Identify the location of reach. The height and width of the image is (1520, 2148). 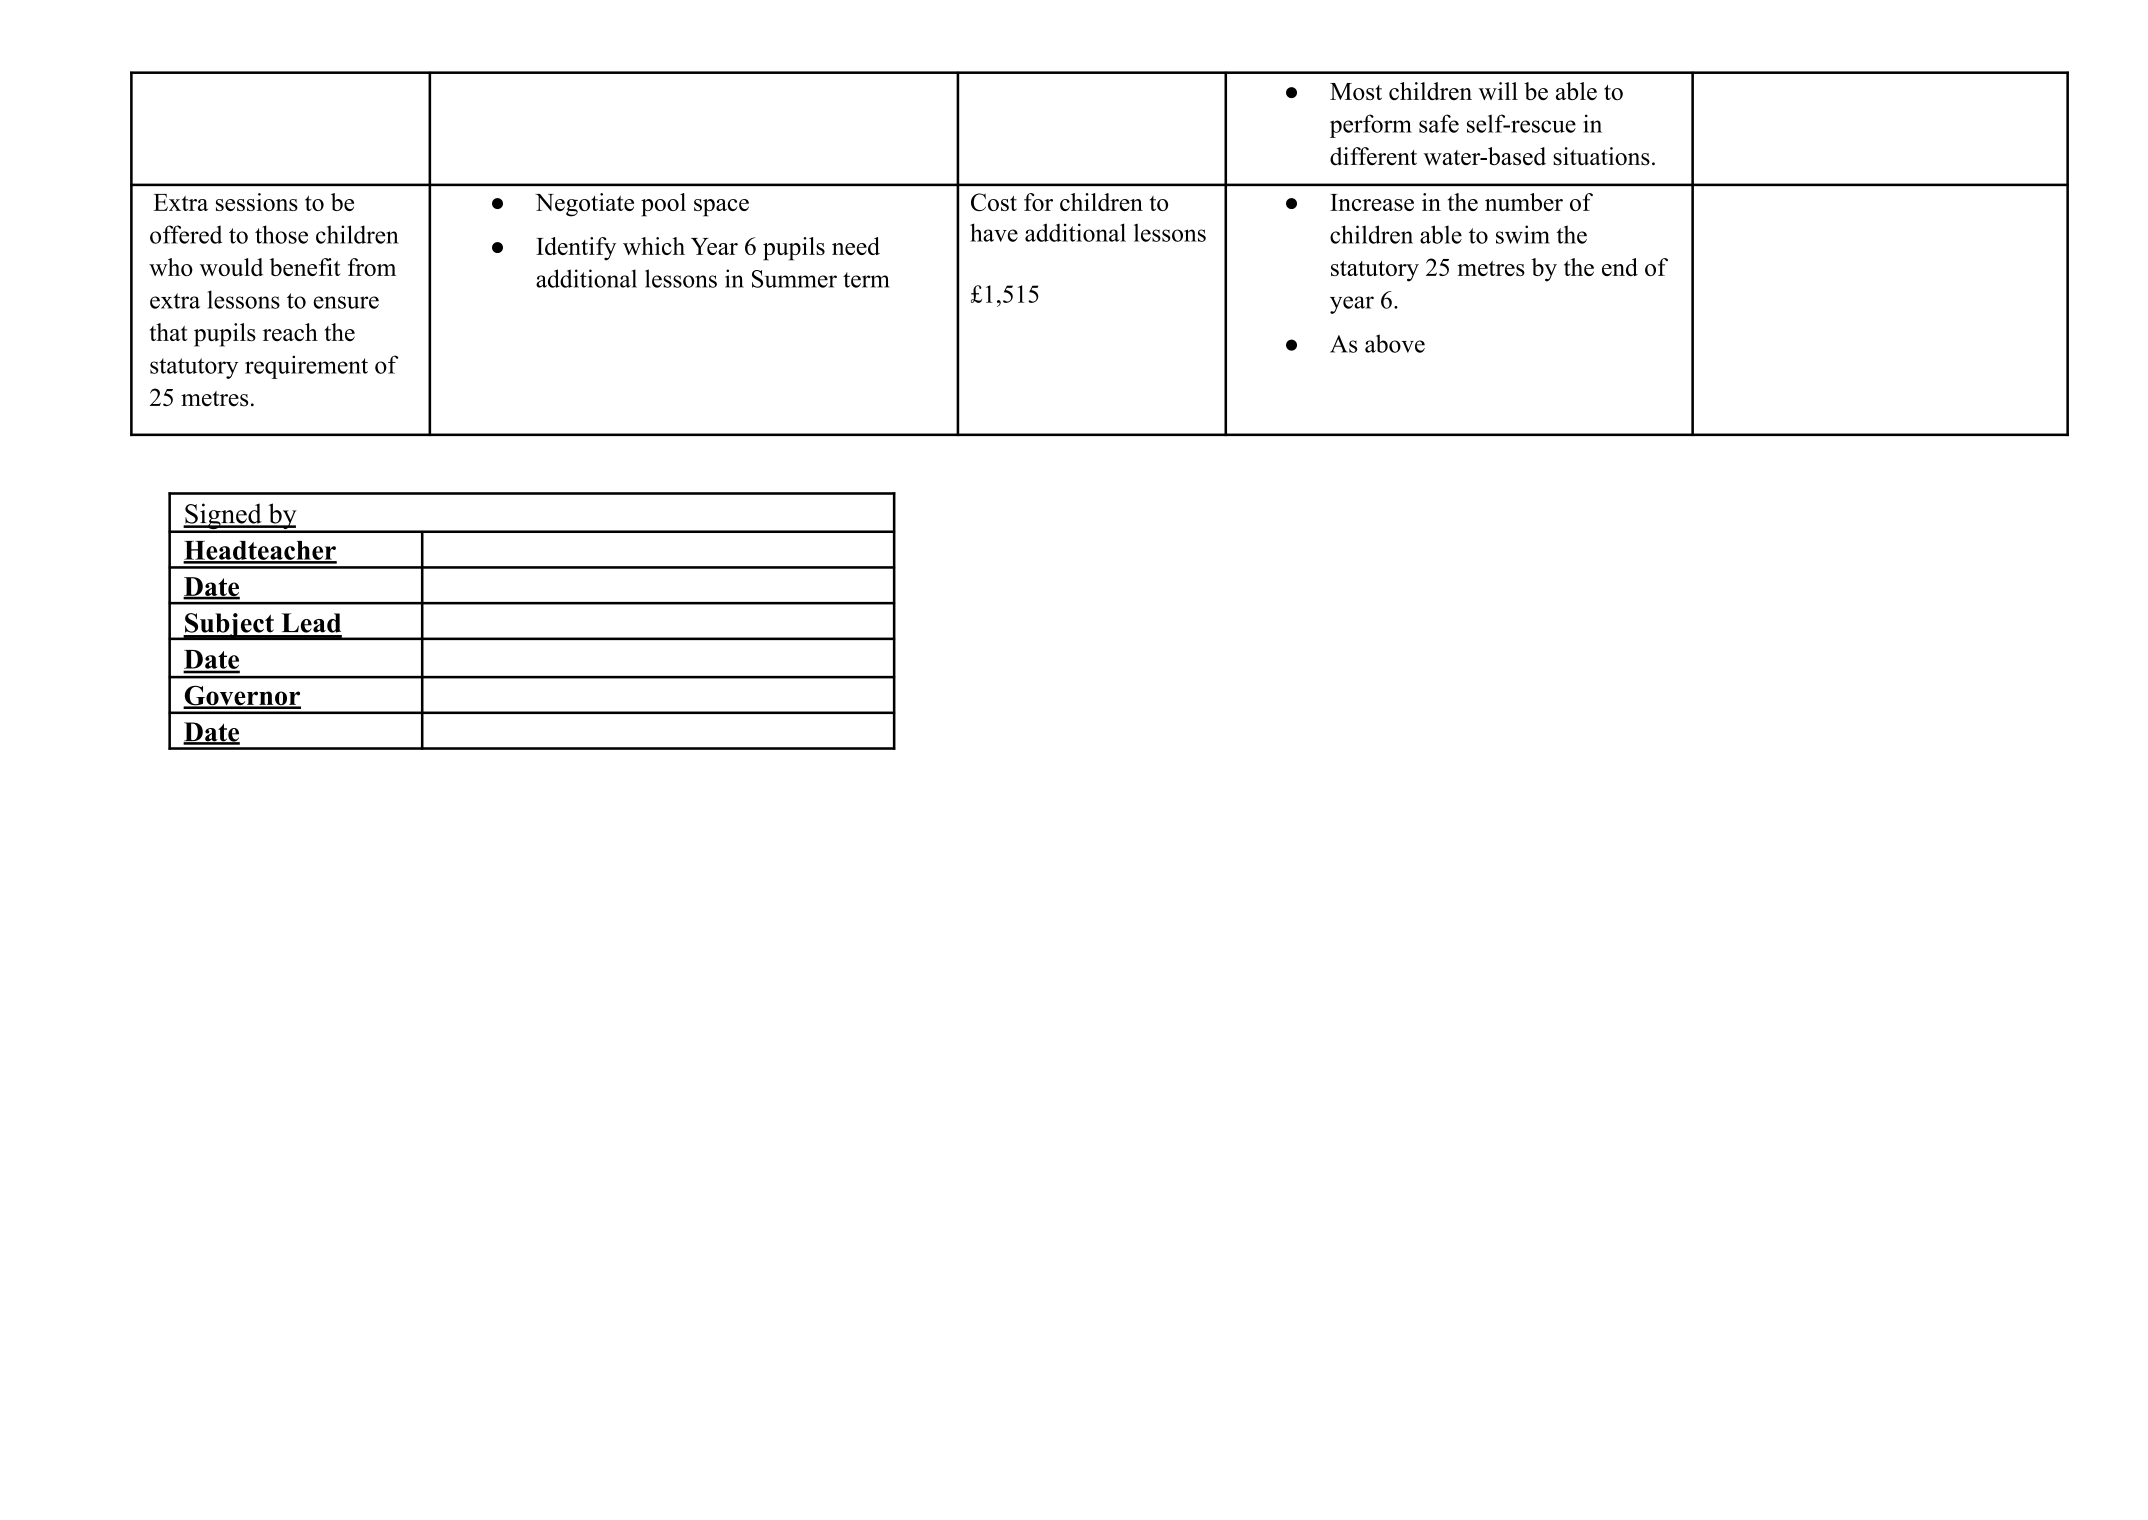
(290, 332).
